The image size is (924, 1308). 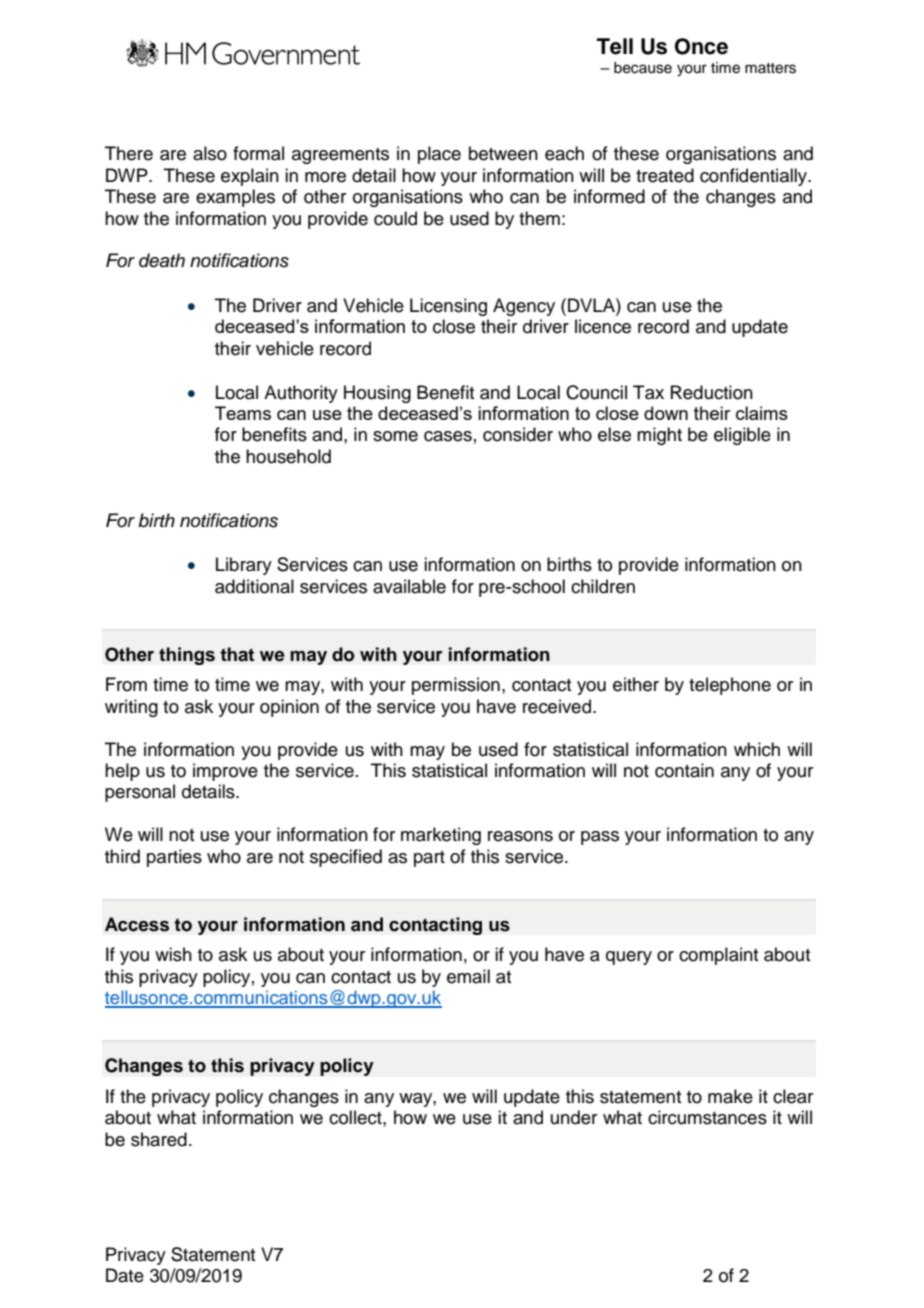 What do you see at coordinates (439, 155) in the screenshot?
I see `place` at bounding box center [439, 155].
